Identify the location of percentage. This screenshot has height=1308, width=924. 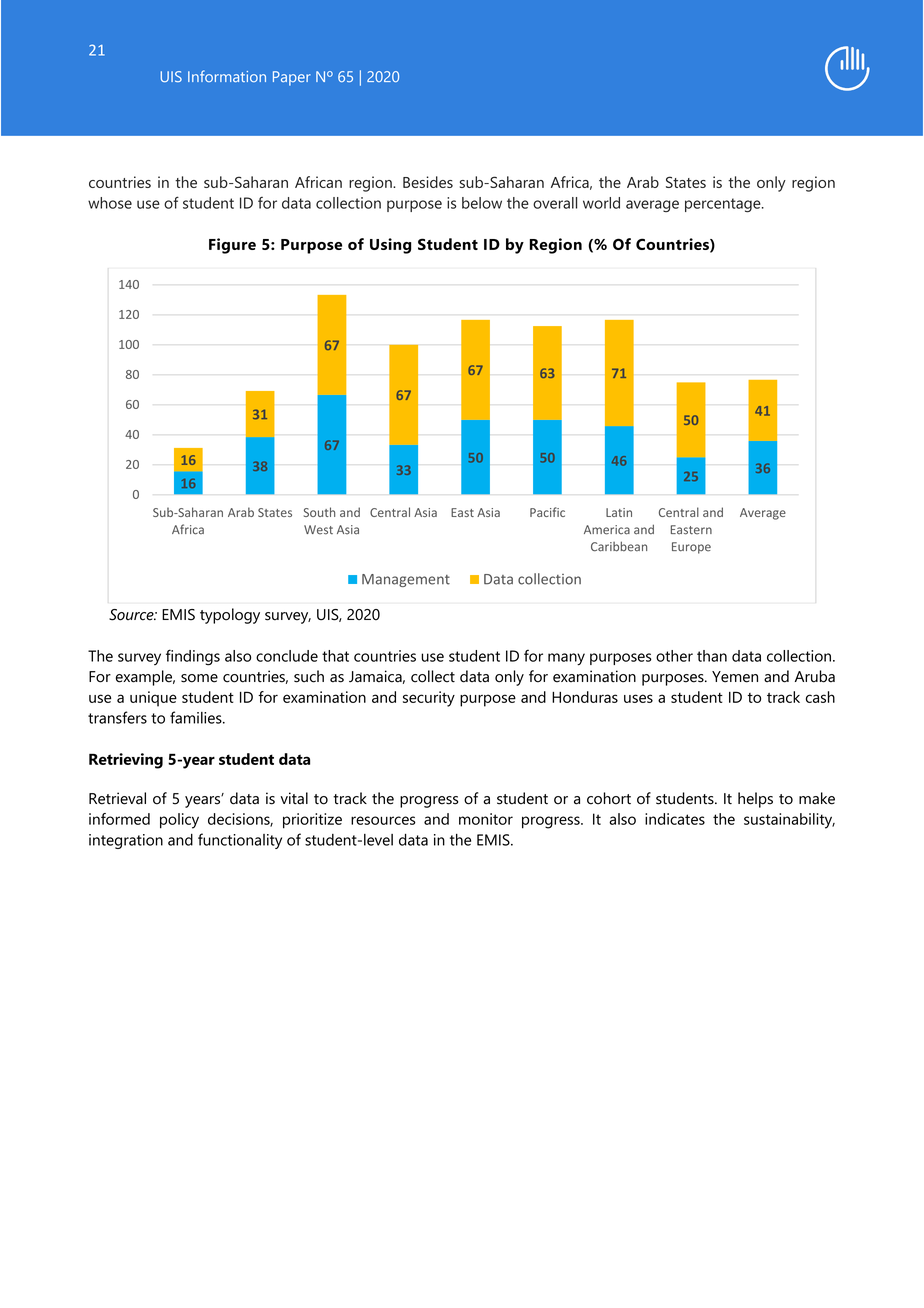
(724, 205).
